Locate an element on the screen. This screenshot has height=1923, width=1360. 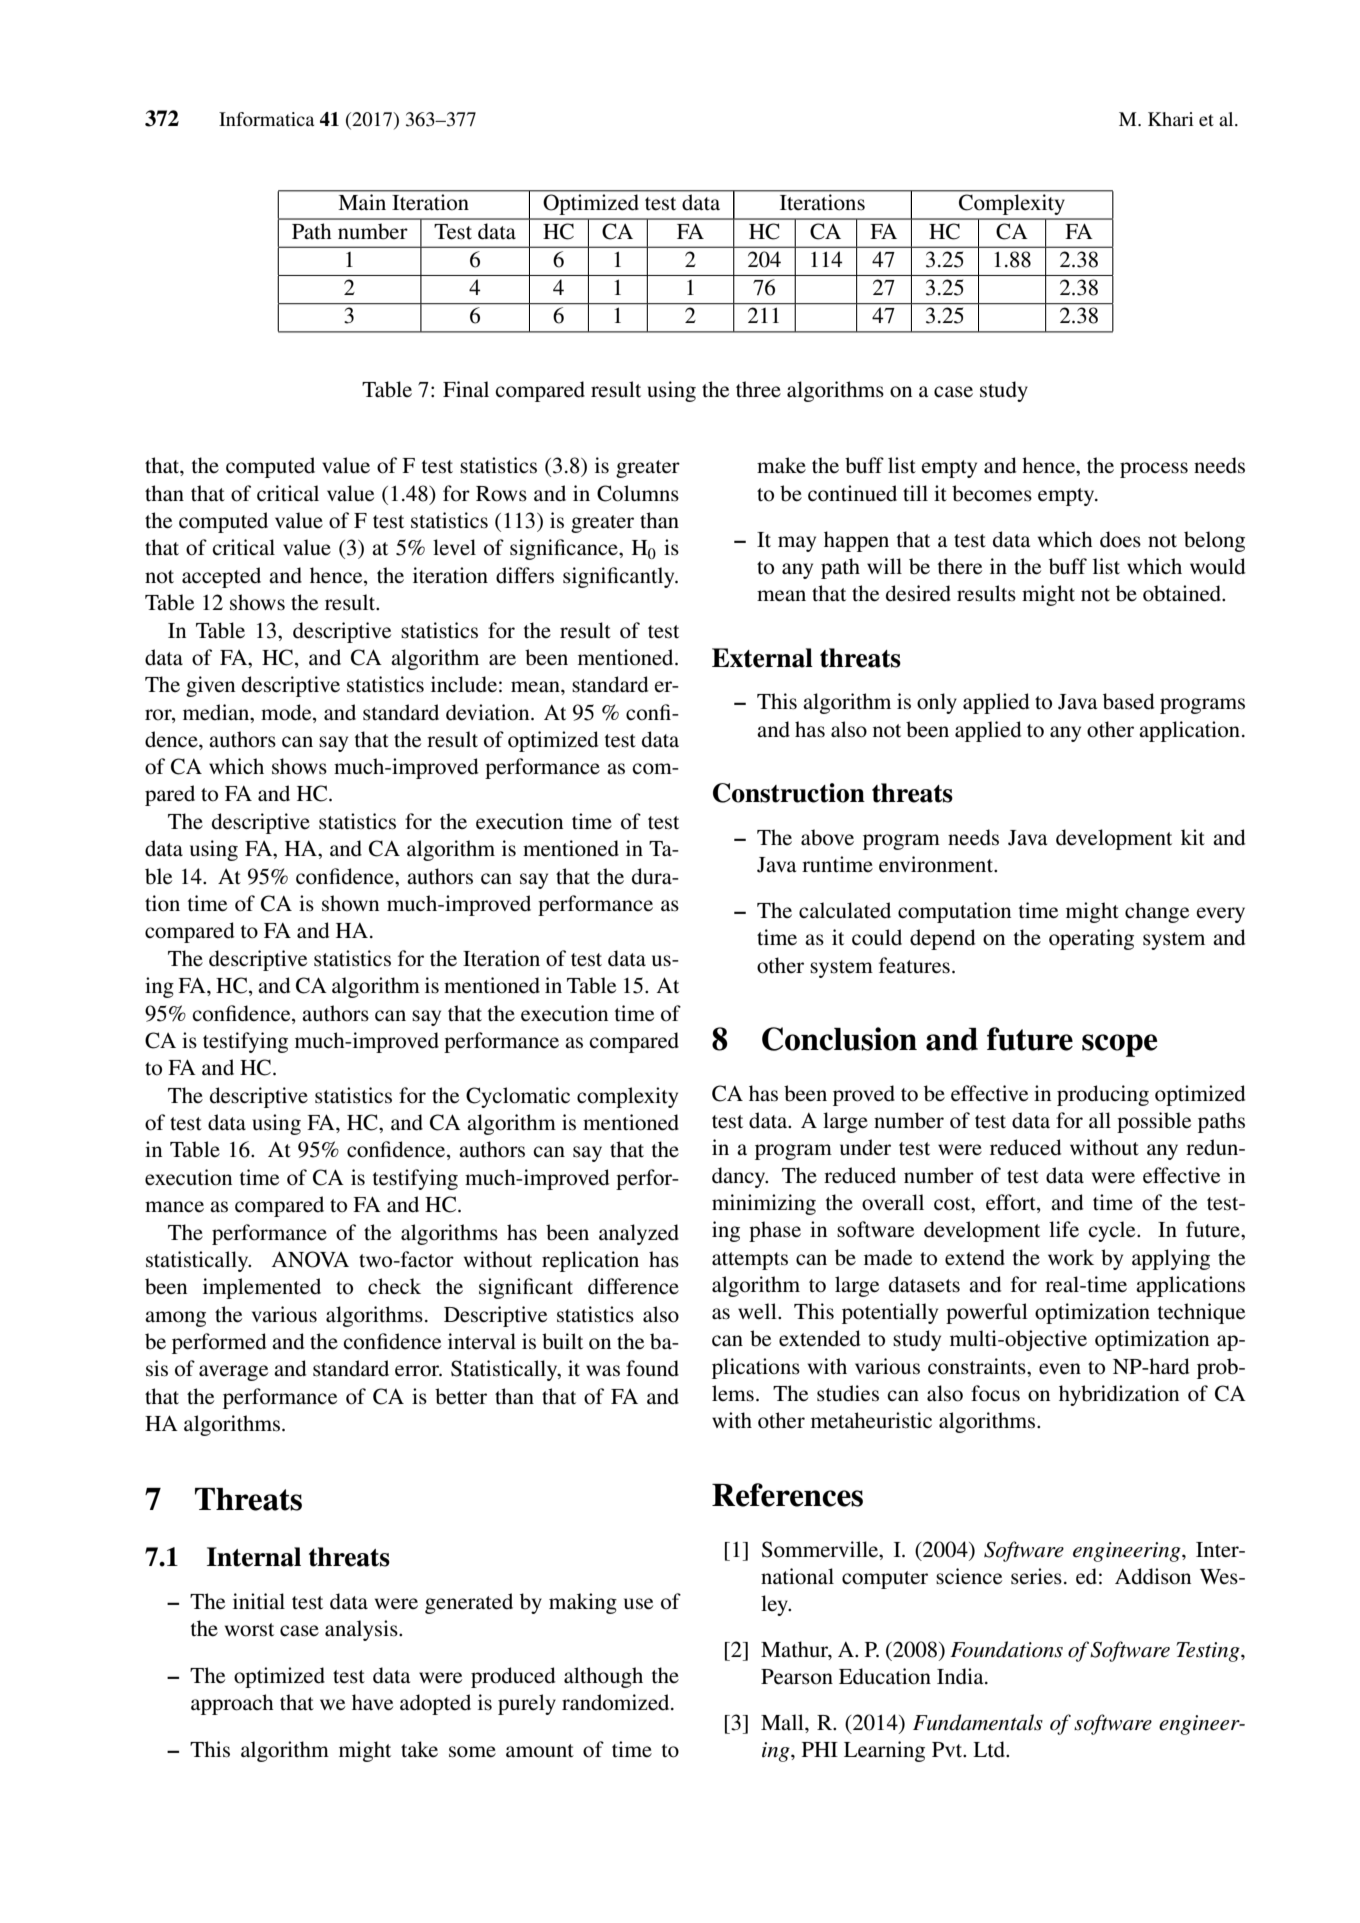
randomized is located at coordinates (617, 1702).
